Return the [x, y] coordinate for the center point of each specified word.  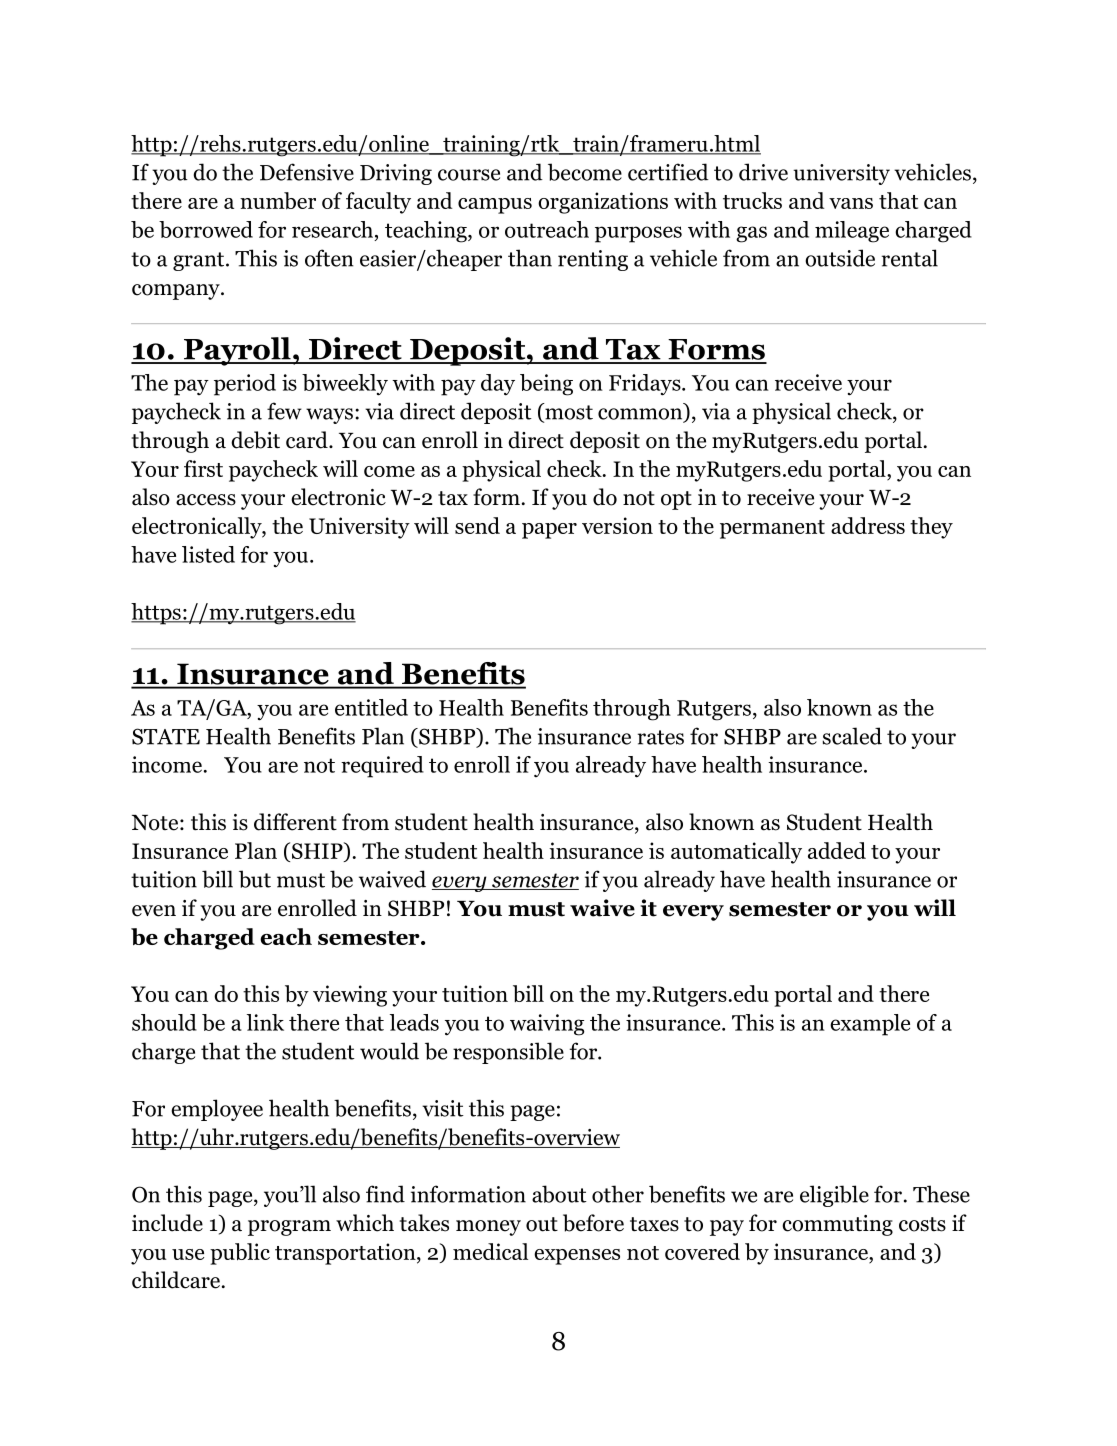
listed [208, 554]
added [837, 850]
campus [495, 206]
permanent [772, 529]
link [265, 1022]
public [240, 1254]
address [868, 525]
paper [549, 531]
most [568, 412]
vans [851, 203]
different [295, 822]
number [278, 200]
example [870, 1025]
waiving [547, 1025]
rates [661, 737]
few [284, 411]
